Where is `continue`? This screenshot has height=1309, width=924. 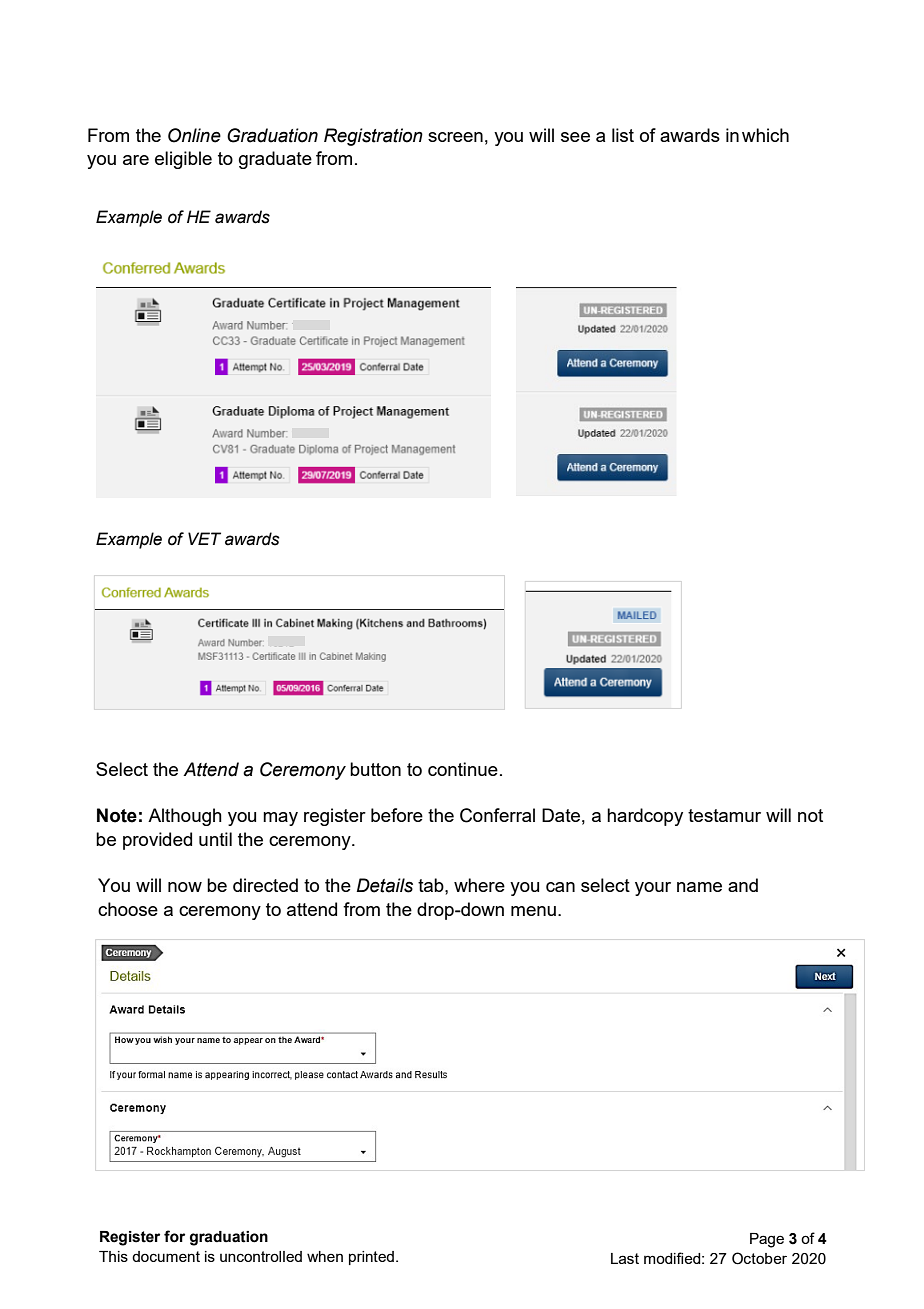 continue is located at coordinates (463, 769).
